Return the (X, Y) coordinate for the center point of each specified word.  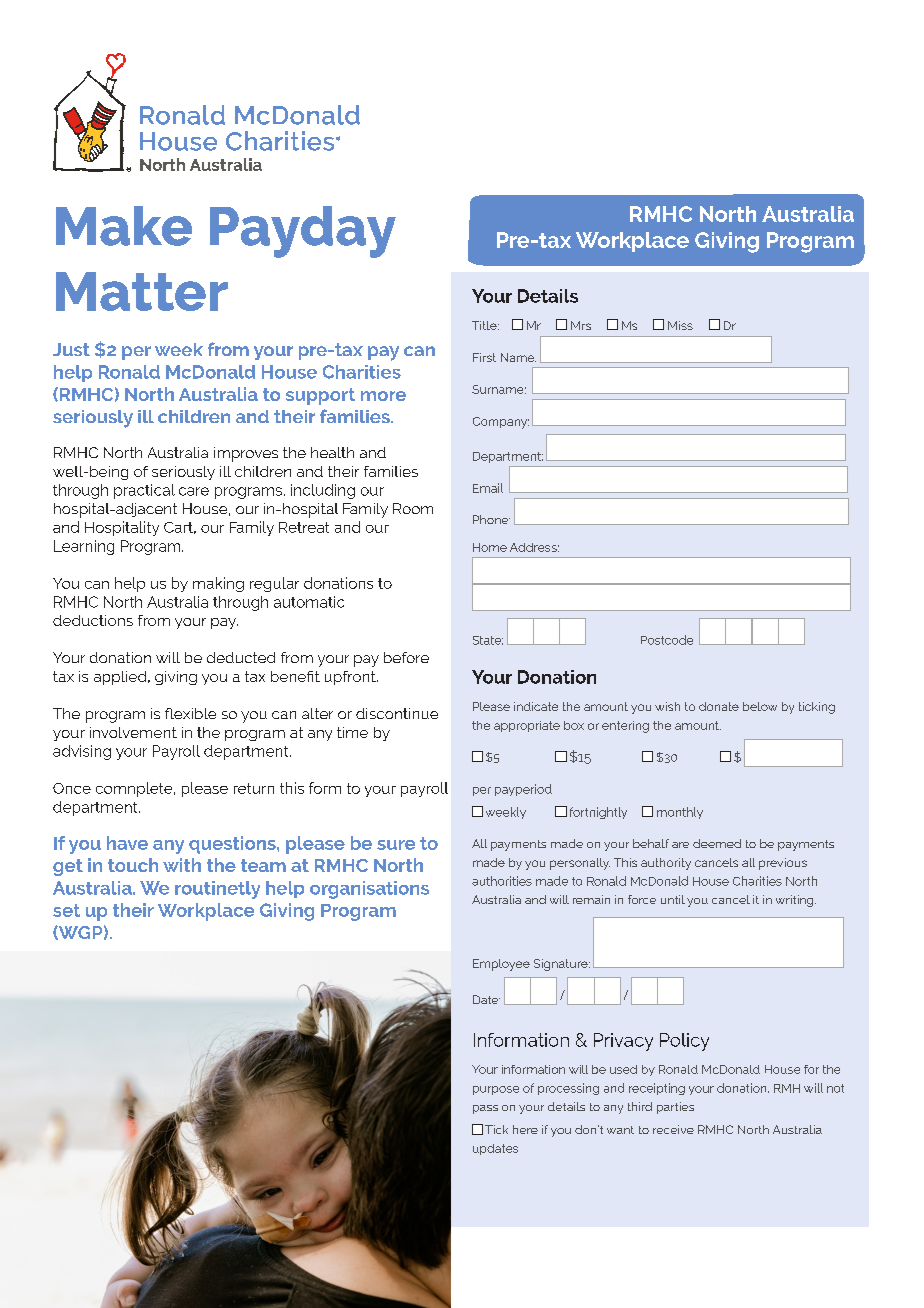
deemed (717, 843)
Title (485, 325)
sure (396, 845)
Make (124, 226)
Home (490, 547)
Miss (680, 325)
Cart (180, 528)
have (127, 843)
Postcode (667, 640)
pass (485, 1109)
